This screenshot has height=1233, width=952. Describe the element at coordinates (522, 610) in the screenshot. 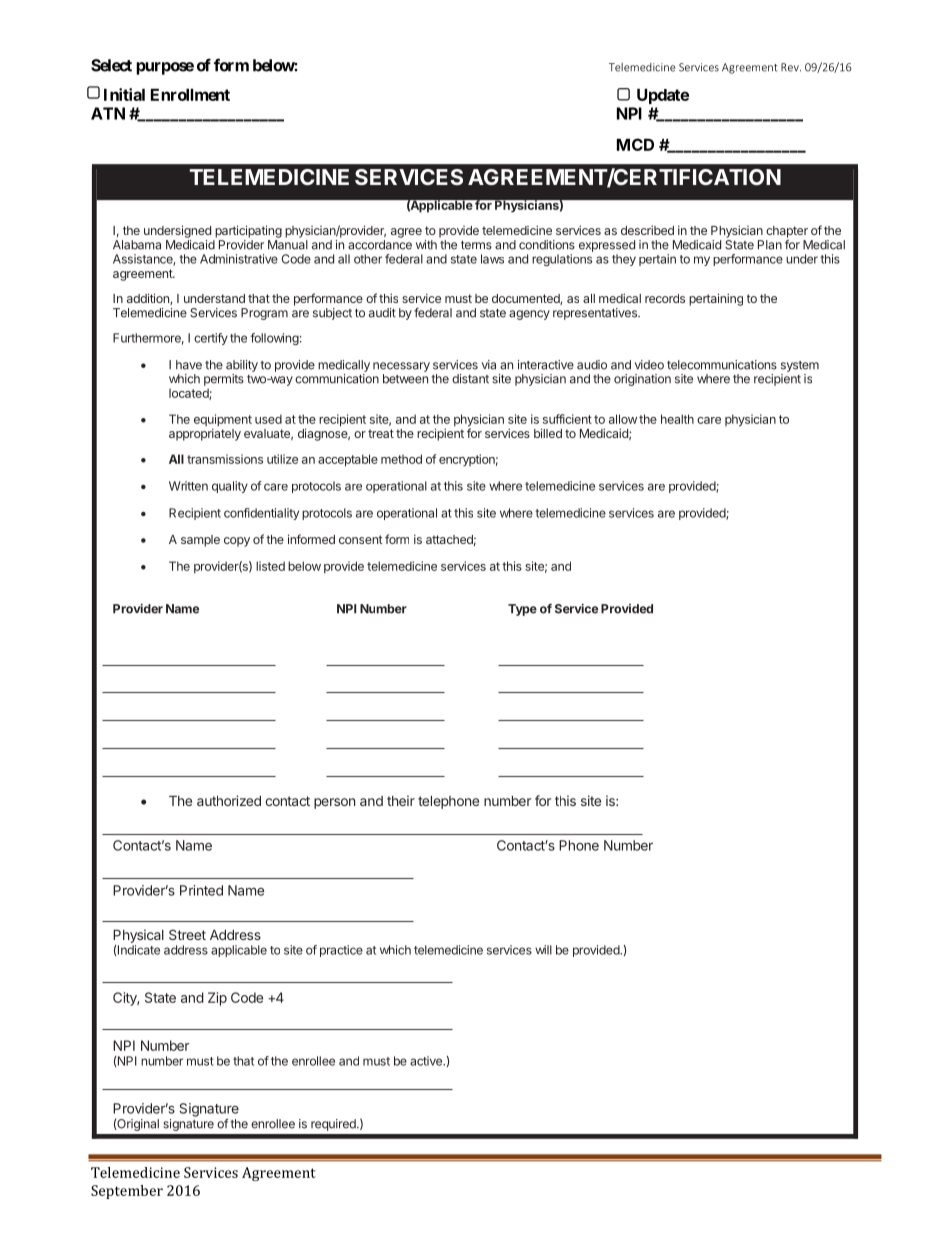

I see `Type` at that location.
